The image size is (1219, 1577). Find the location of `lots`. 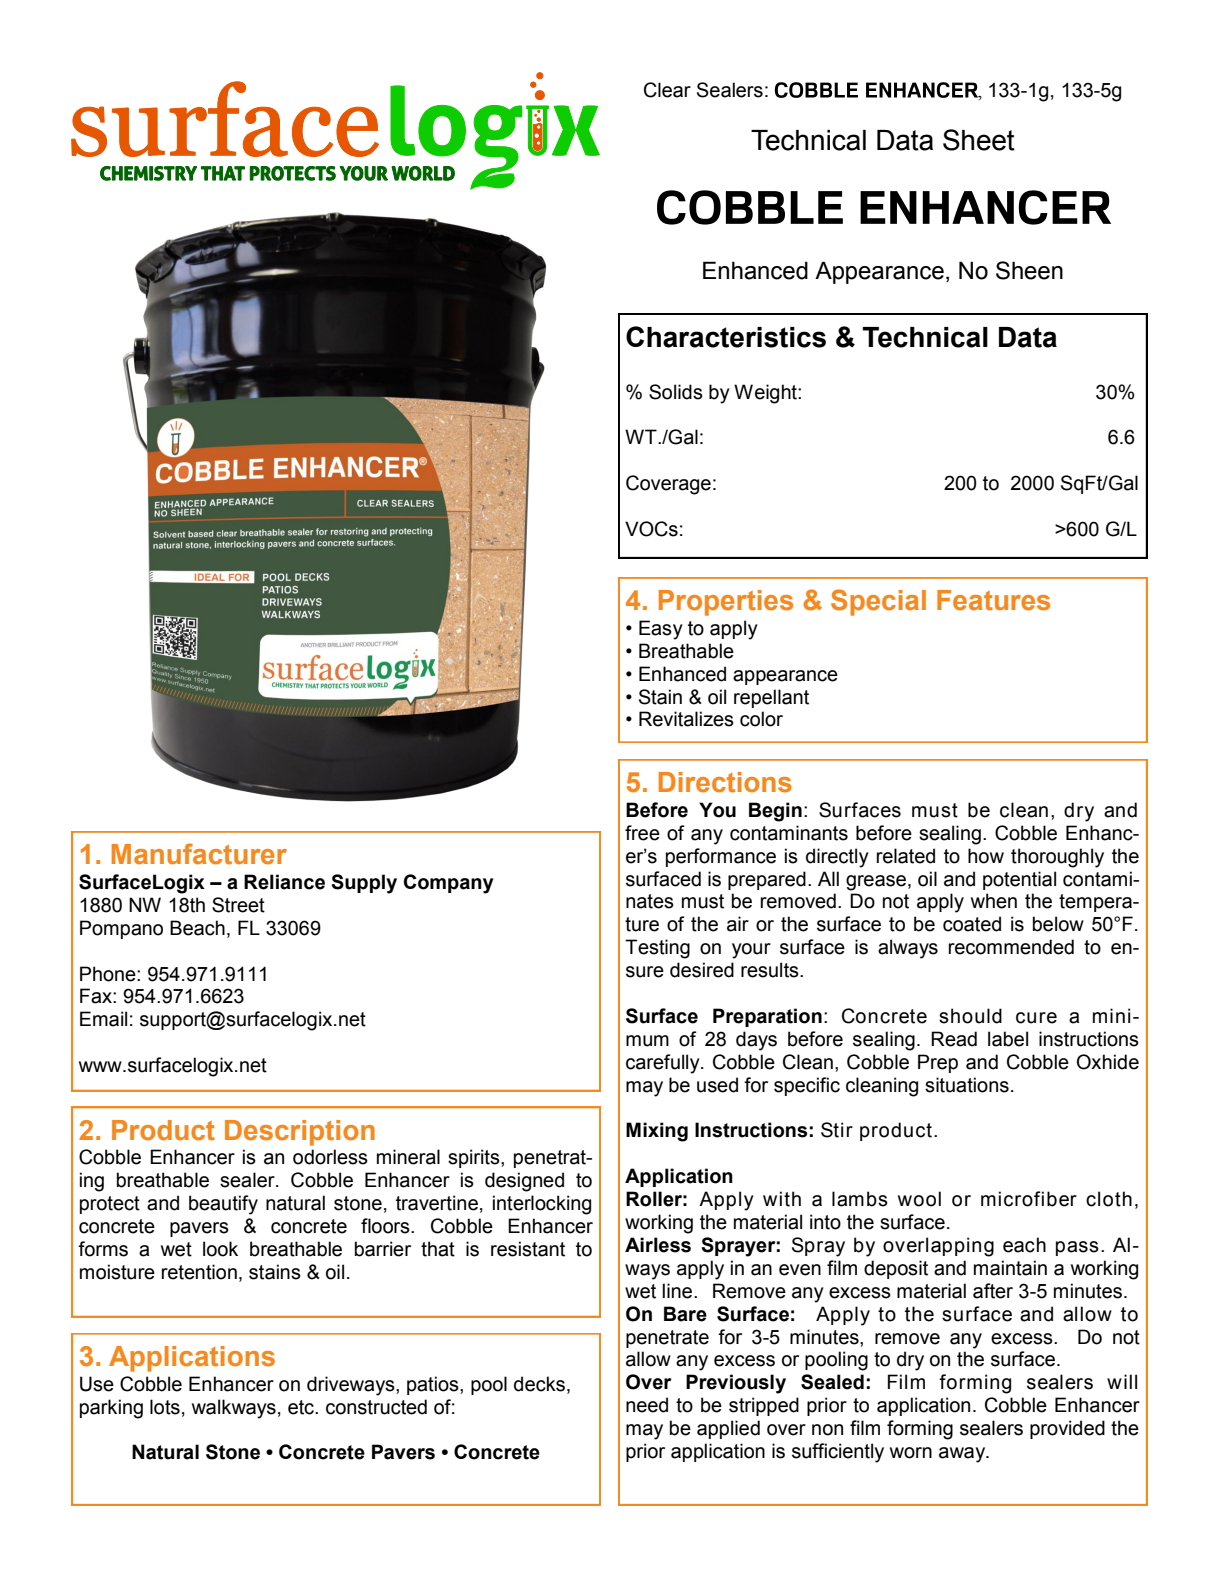

lots is located at coordinates (165, 1407).
